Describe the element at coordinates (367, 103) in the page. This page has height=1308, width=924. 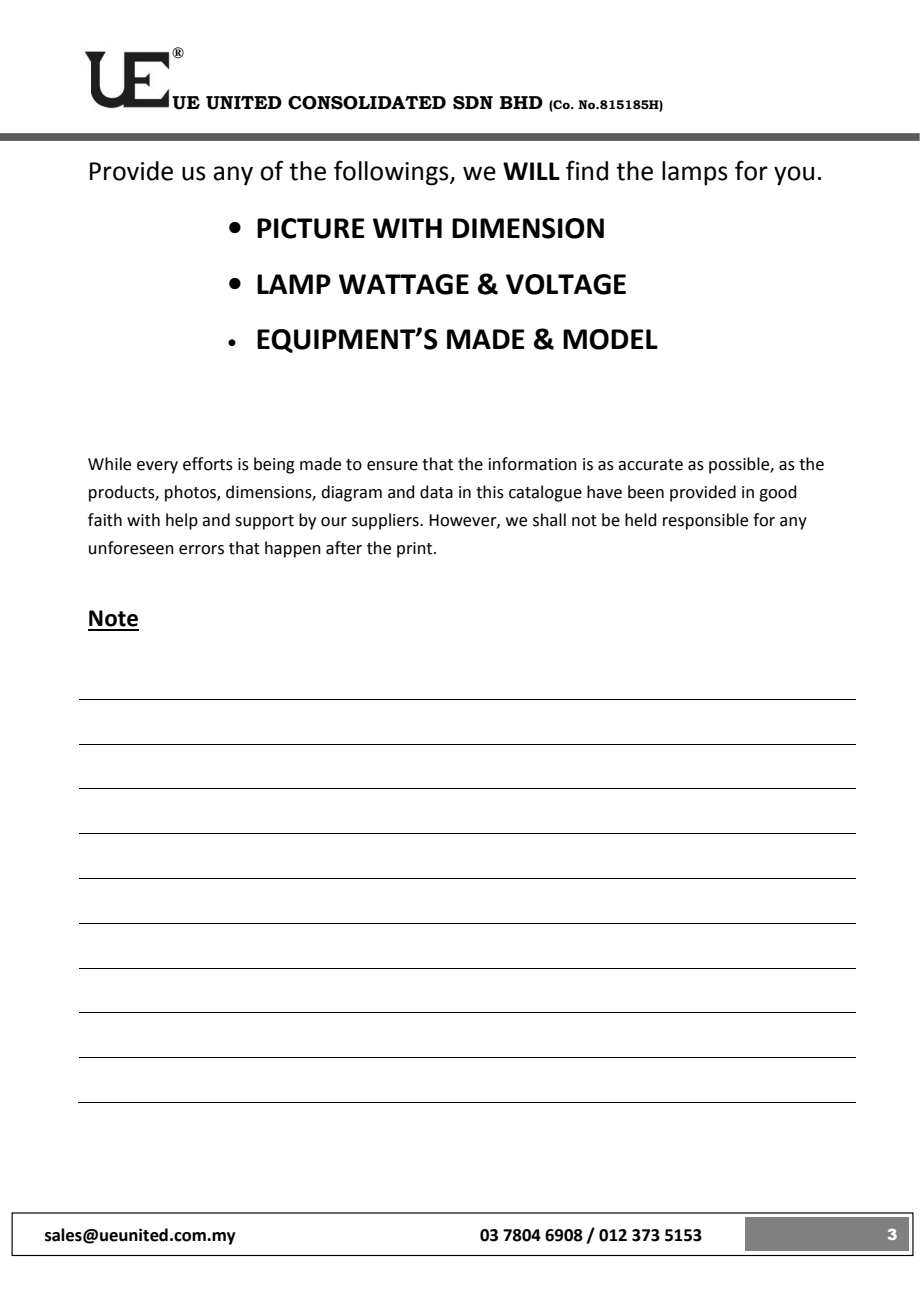
I see `CONSOLIDATED` at that location.
